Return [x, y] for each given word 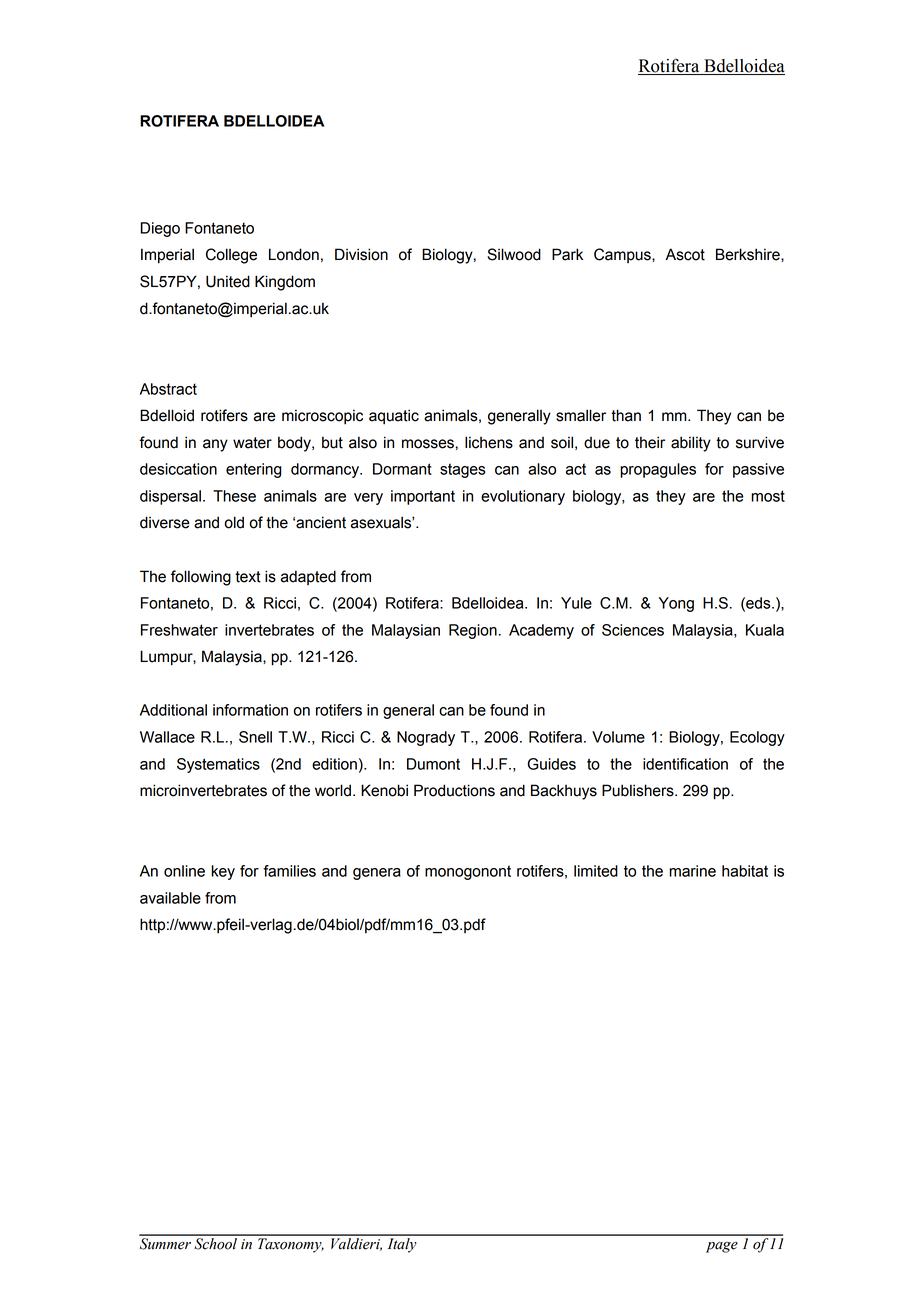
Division [361, 254]
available [170, 898]
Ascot [685, 254]
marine [692, 871]
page [722, 1247]
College [231, 256]
